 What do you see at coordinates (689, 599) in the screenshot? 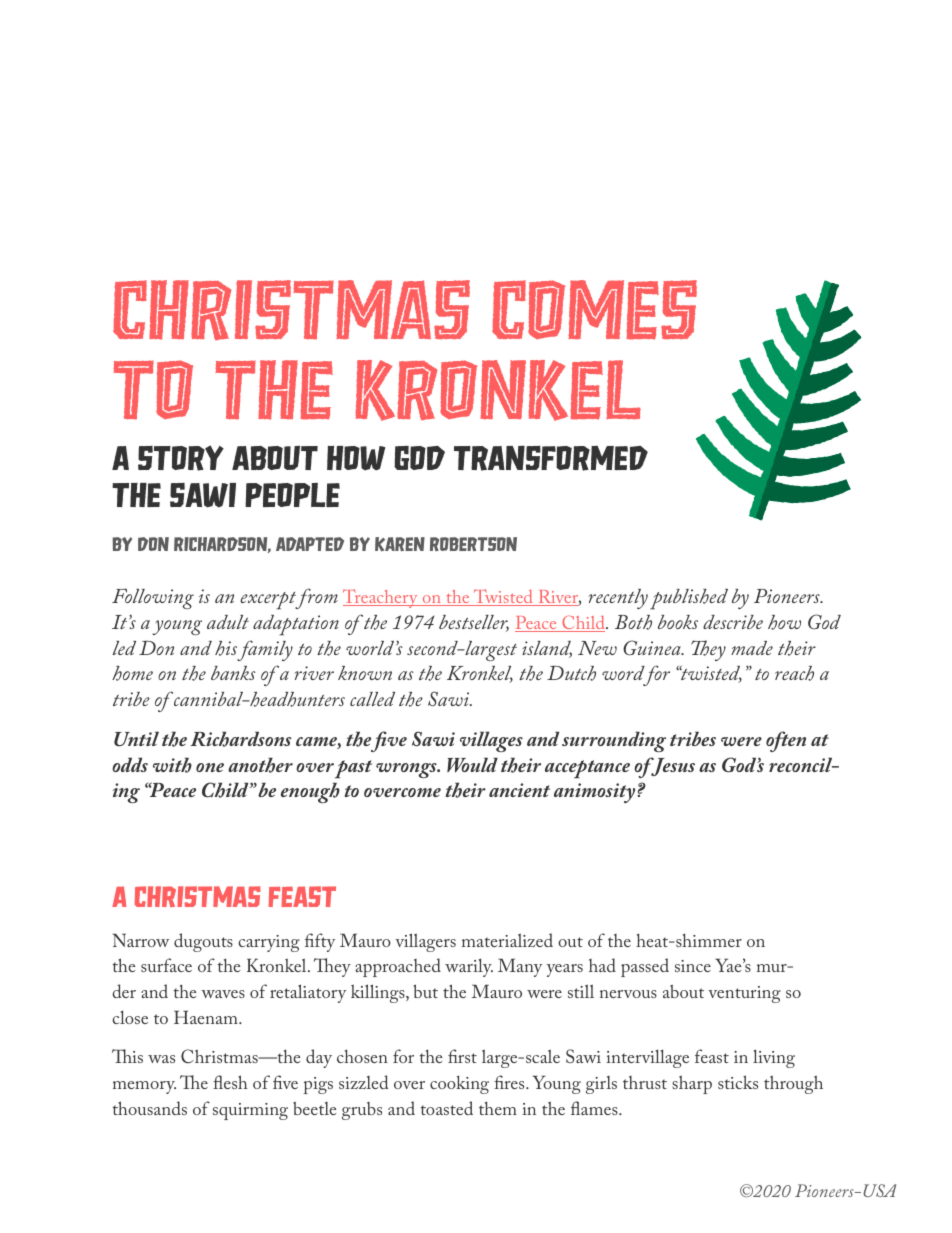
I see `published` at bounding box center [689, 599].
